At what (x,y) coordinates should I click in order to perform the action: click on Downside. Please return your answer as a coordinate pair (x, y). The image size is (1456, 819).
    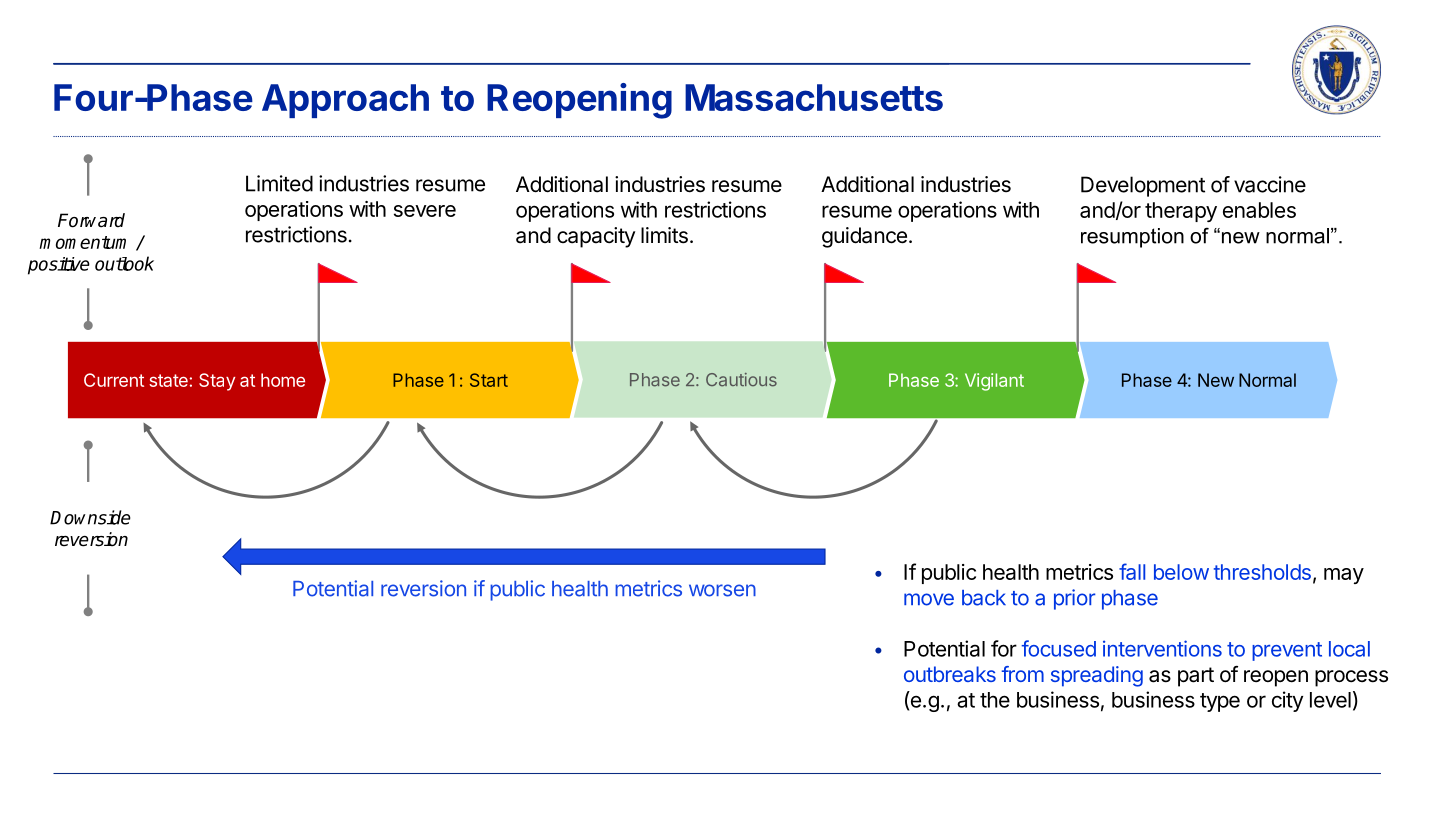
    Looking at the image, I should click on (90, 517).
